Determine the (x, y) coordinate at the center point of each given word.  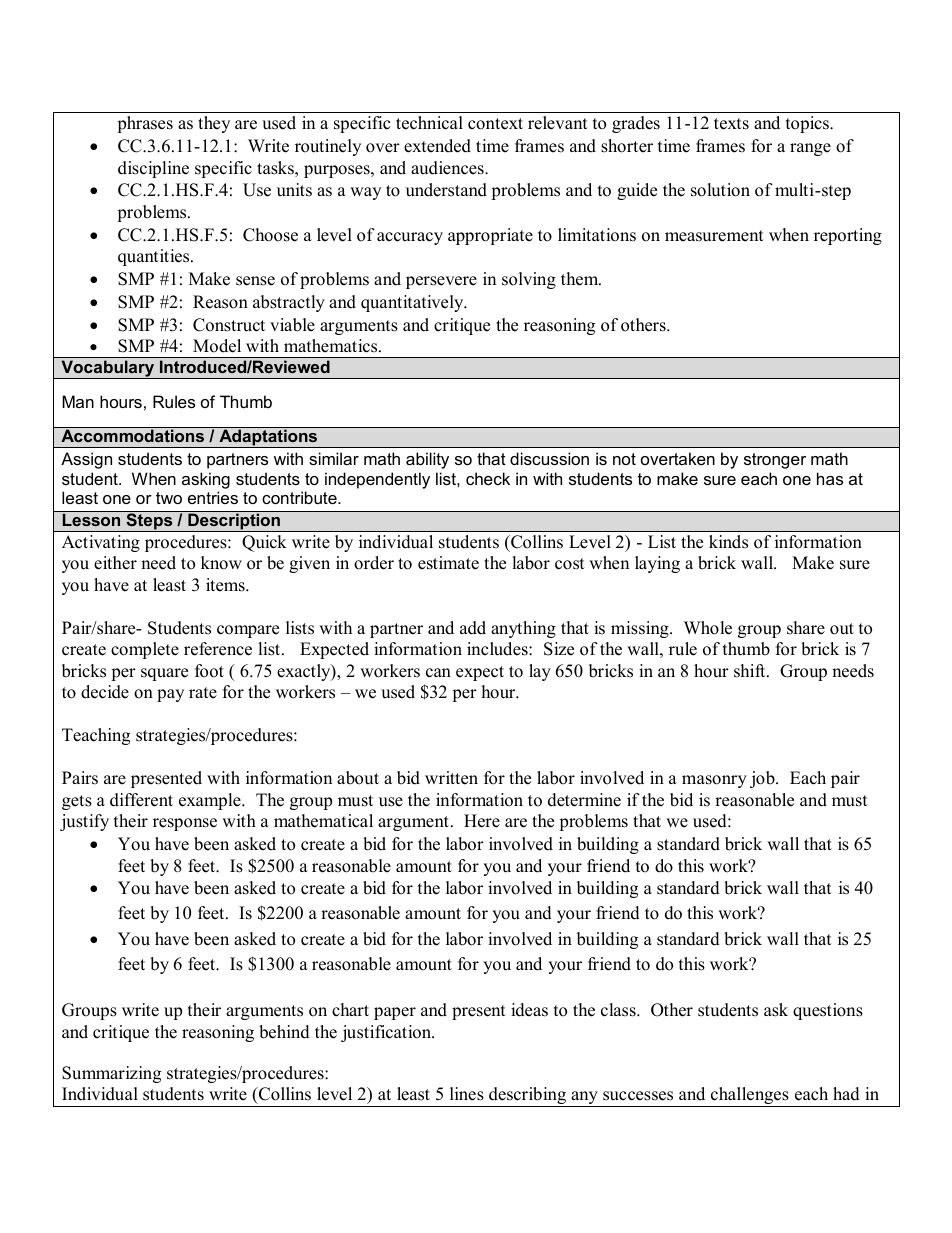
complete (145, 650)
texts (731, 124)
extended (437, 146)
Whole (708, 628)
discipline (153, 169)
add (473, 628)
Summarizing (111, 1074)
